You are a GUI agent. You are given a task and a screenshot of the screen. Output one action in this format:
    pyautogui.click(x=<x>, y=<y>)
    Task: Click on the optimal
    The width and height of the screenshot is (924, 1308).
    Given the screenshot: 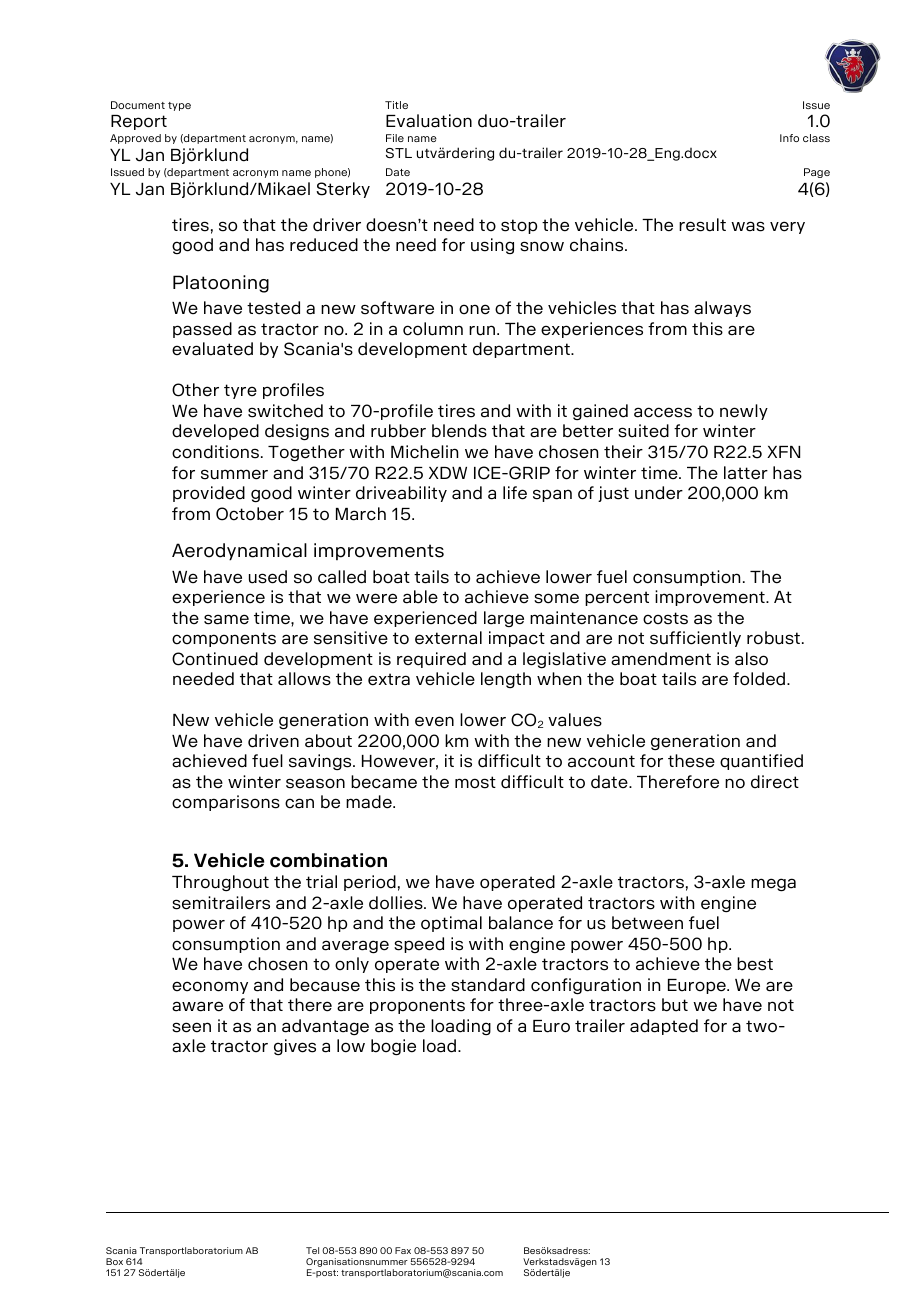 What is the action you would take?
    pyautogui.click(x=451, y=924)
